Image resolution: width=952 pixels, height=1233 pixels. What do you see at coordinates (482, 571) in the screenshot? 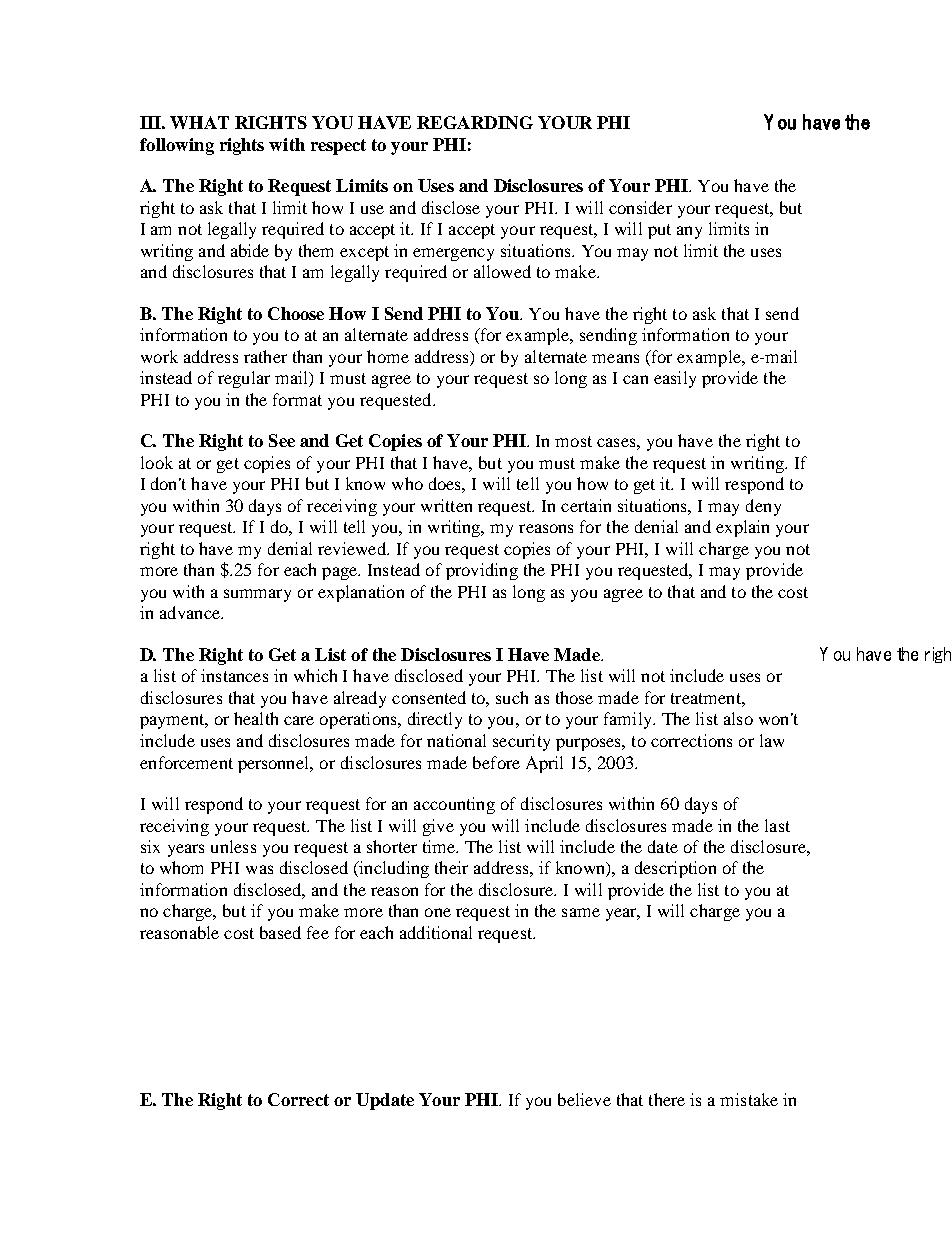
I see `providing` at bounding box center [482, 571].
